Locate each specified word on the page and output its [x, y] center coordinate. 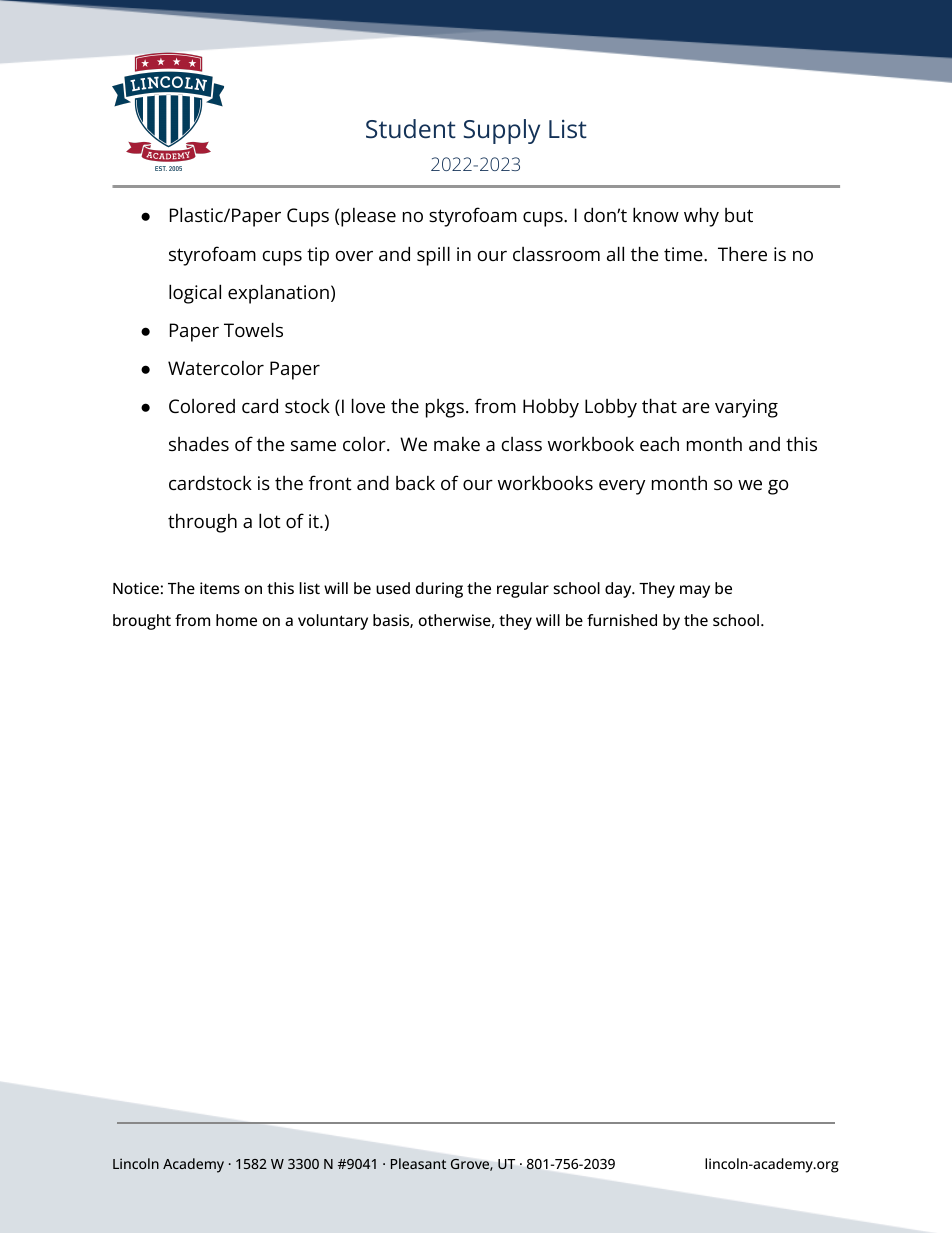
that [659, 405]
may [695, 591]
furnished [622, 620]
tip [318, 256]
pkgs [445, 408]
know [656, 214]
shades [199, 443]
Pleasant [418, 1163]
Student [411, 129]
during [439, 590]
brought [142, 622]
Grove [471, 1165]
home [236, 620]
